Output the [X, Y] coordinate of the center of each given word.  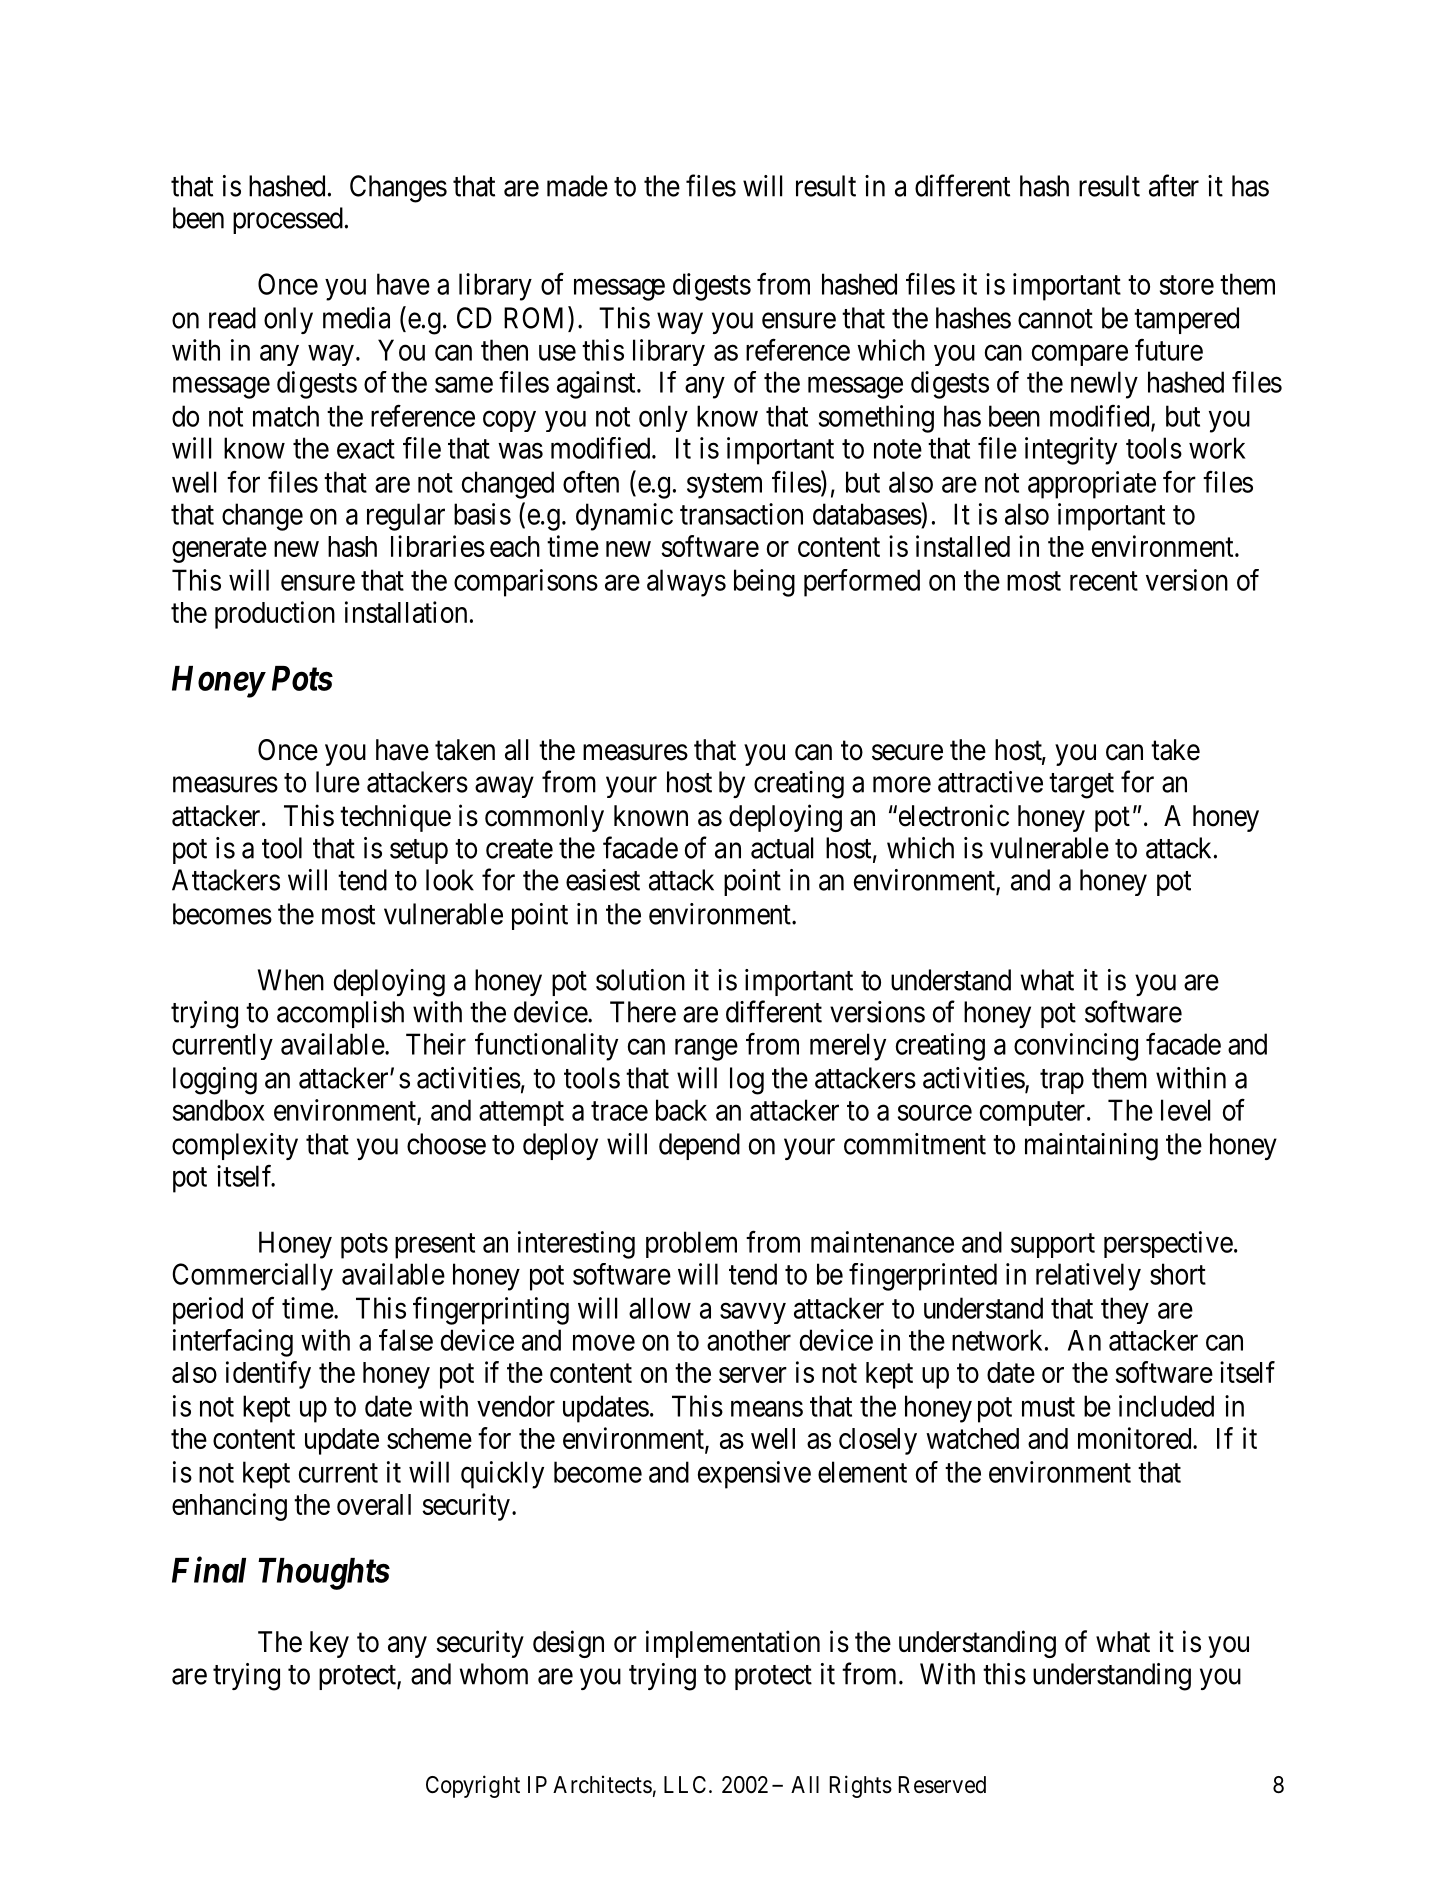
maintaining [1091, 1147]
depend [699, 1146]
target [1081, 786]
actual [782, 848]
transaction [741, 514]
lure [338, 782]
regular [406, 517]
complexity [235, 1146]
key [329, 1644]
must [1048, 1407]
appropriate [1092, 485]
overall [374, 1504]
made [577, 186]
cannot [1055, 319]
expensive [754, 1475]
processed [288, 220]
